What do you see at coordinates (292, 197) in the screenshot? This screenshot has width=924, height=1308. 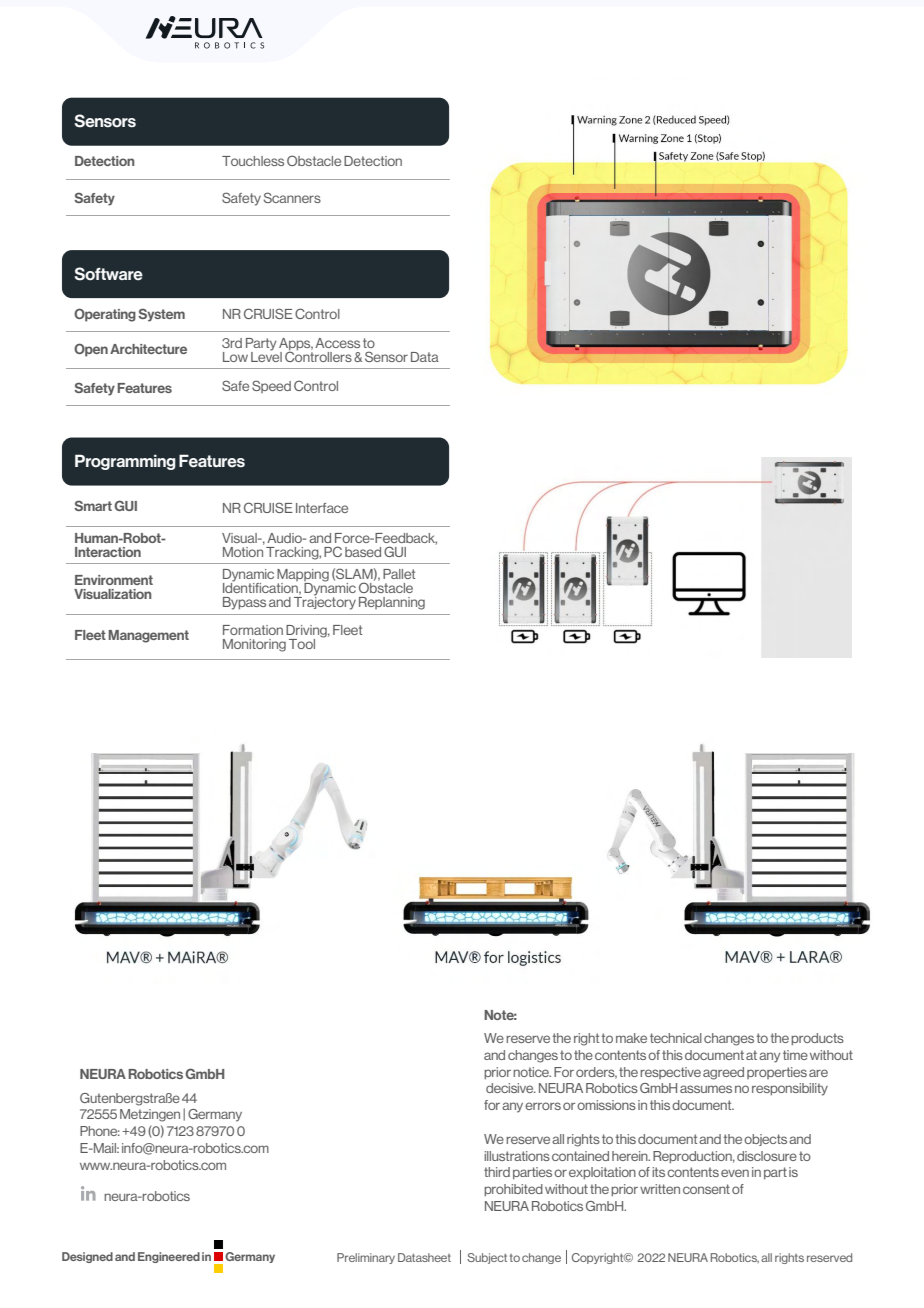 I see `Scanners` at bounding box center [292, 197].
